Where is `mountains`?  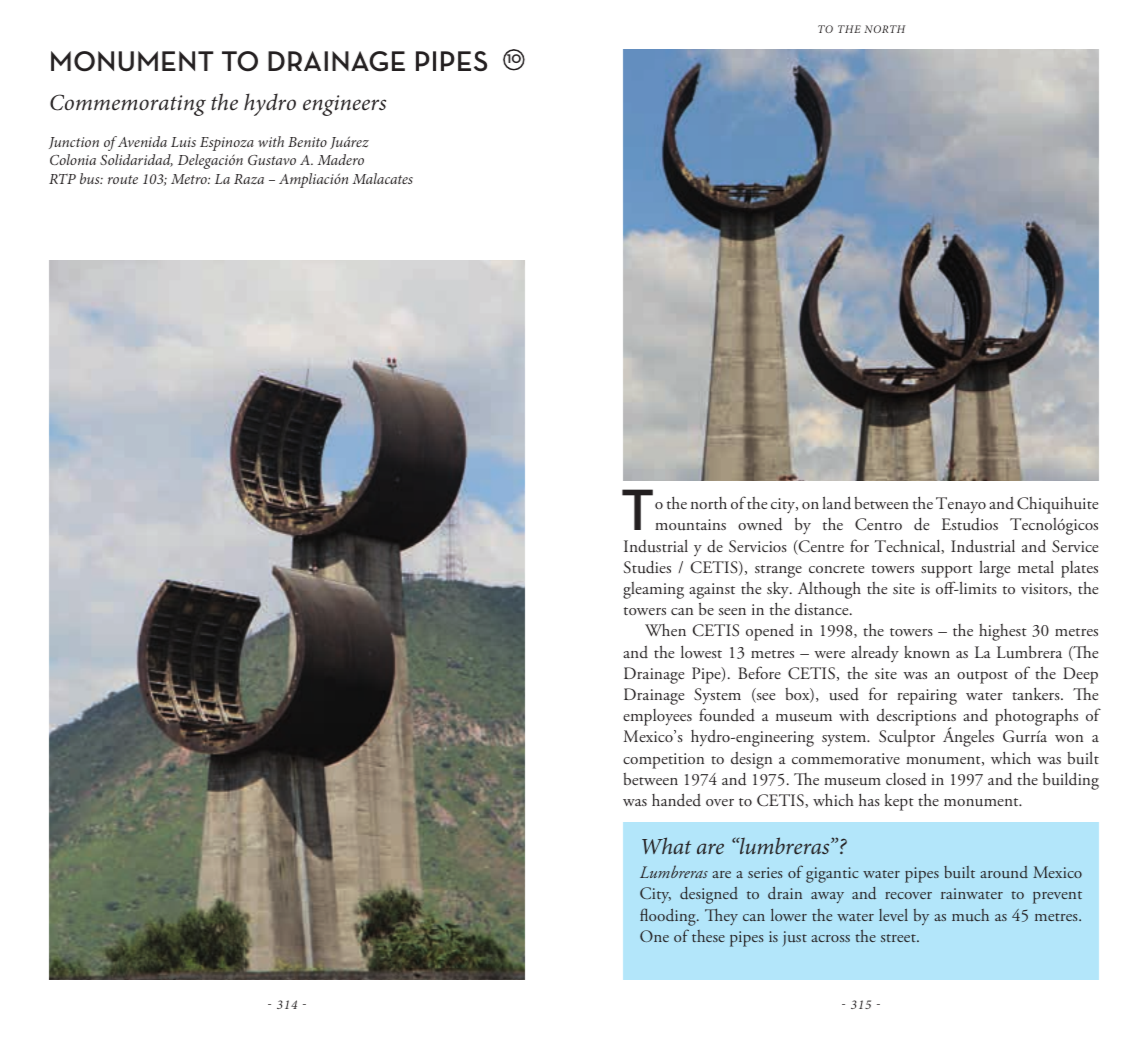 mountains is located at coordinates (690, 525).
